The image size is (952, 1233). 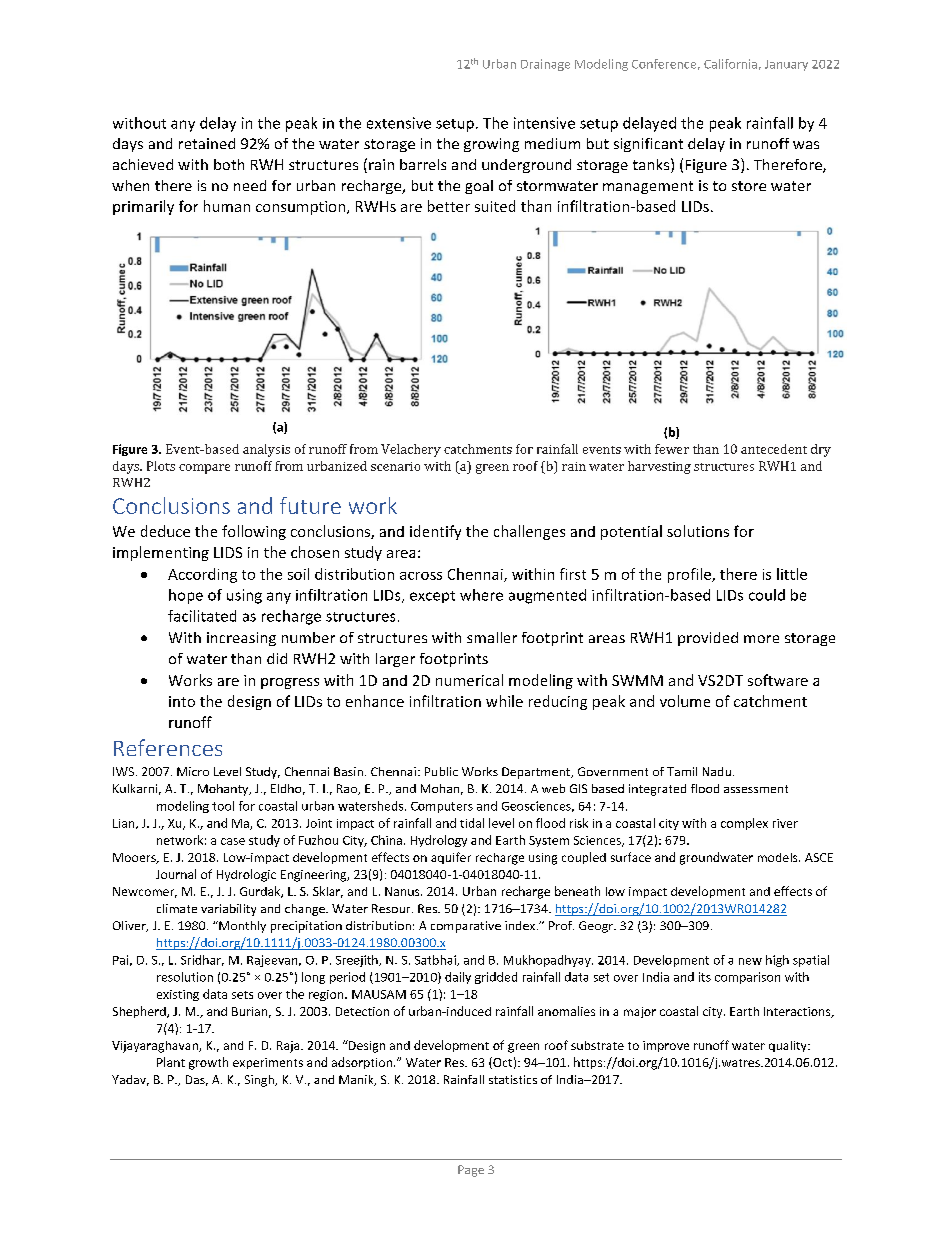 What do you see at coordinates (777, 961) in the screenshot?
I see `high` at bounding box center [777, 961].
